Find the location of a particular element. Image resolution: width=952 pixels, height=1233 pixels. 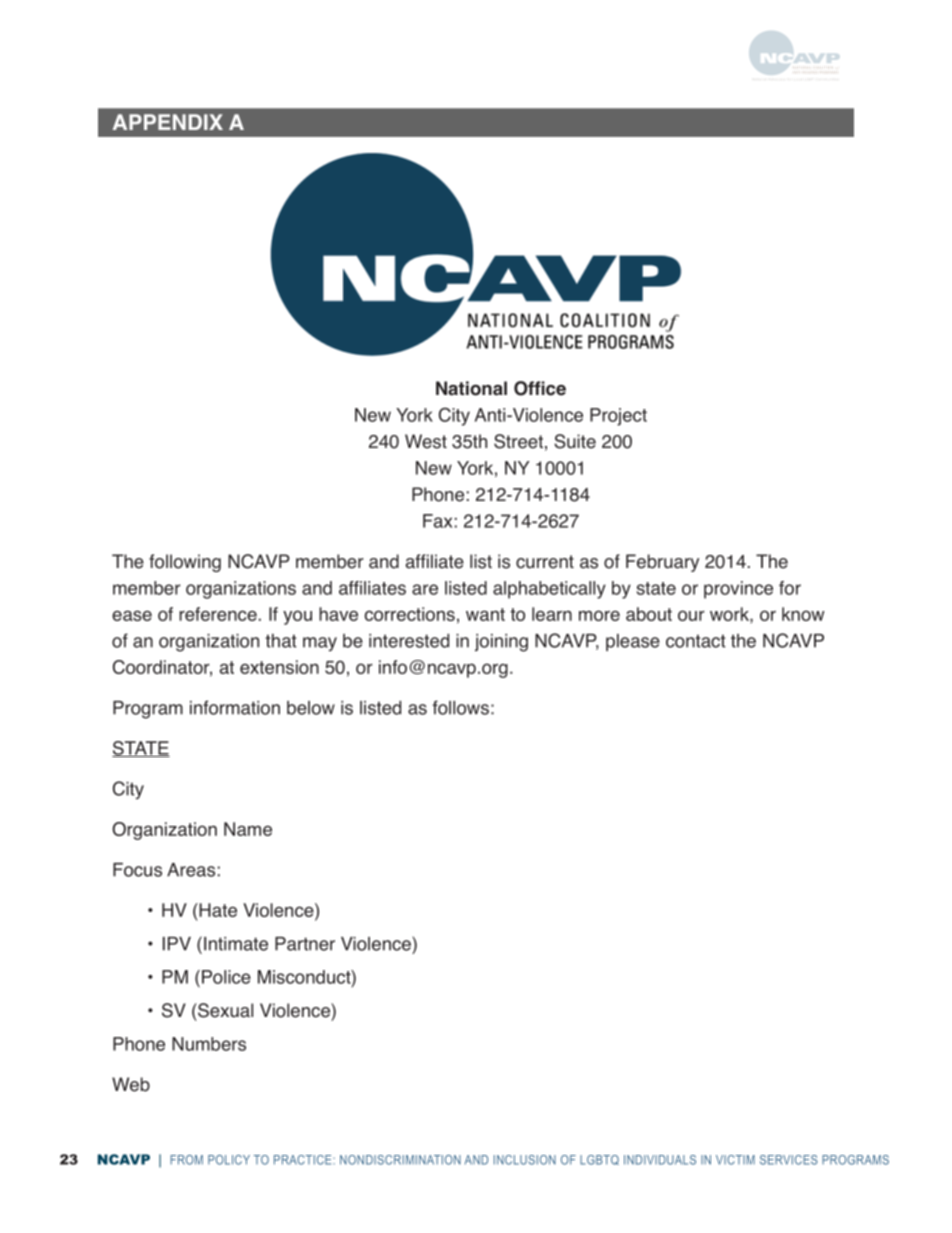

Areas is located at coordinates (191, 870).
